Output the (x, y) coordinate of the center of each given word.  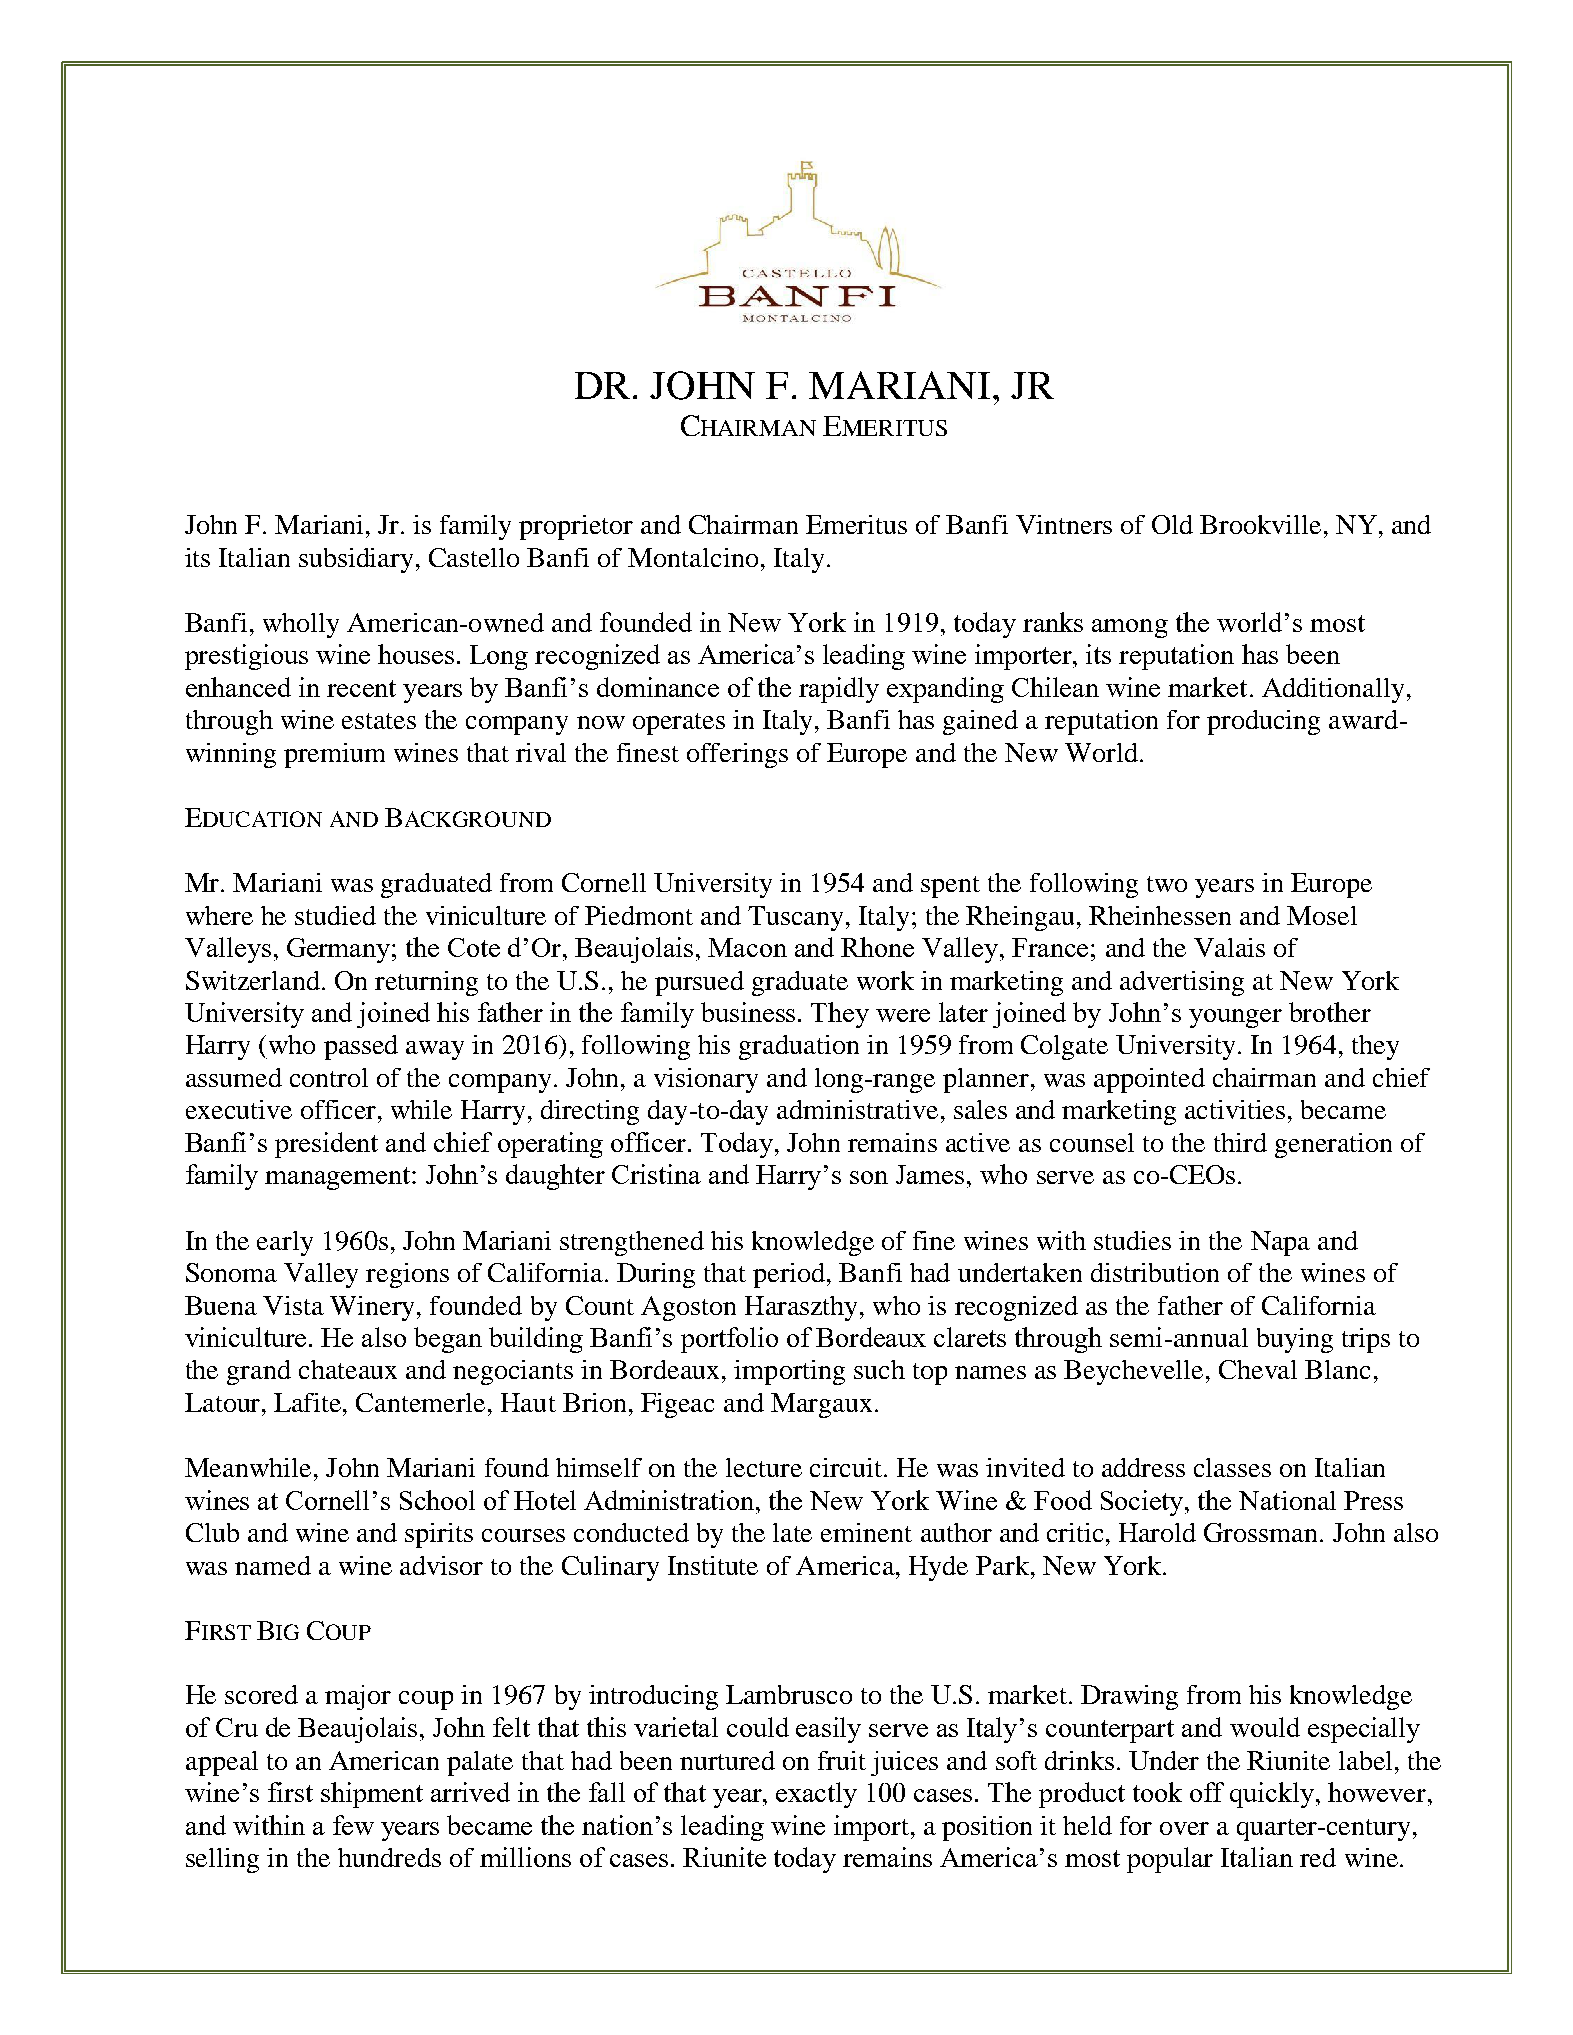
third (1240, 1142)
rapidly (839, 690)
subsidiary (358, 560)
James (930, 1174)
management (339, 1178)
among (1130, 628)
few (353, 1825)
